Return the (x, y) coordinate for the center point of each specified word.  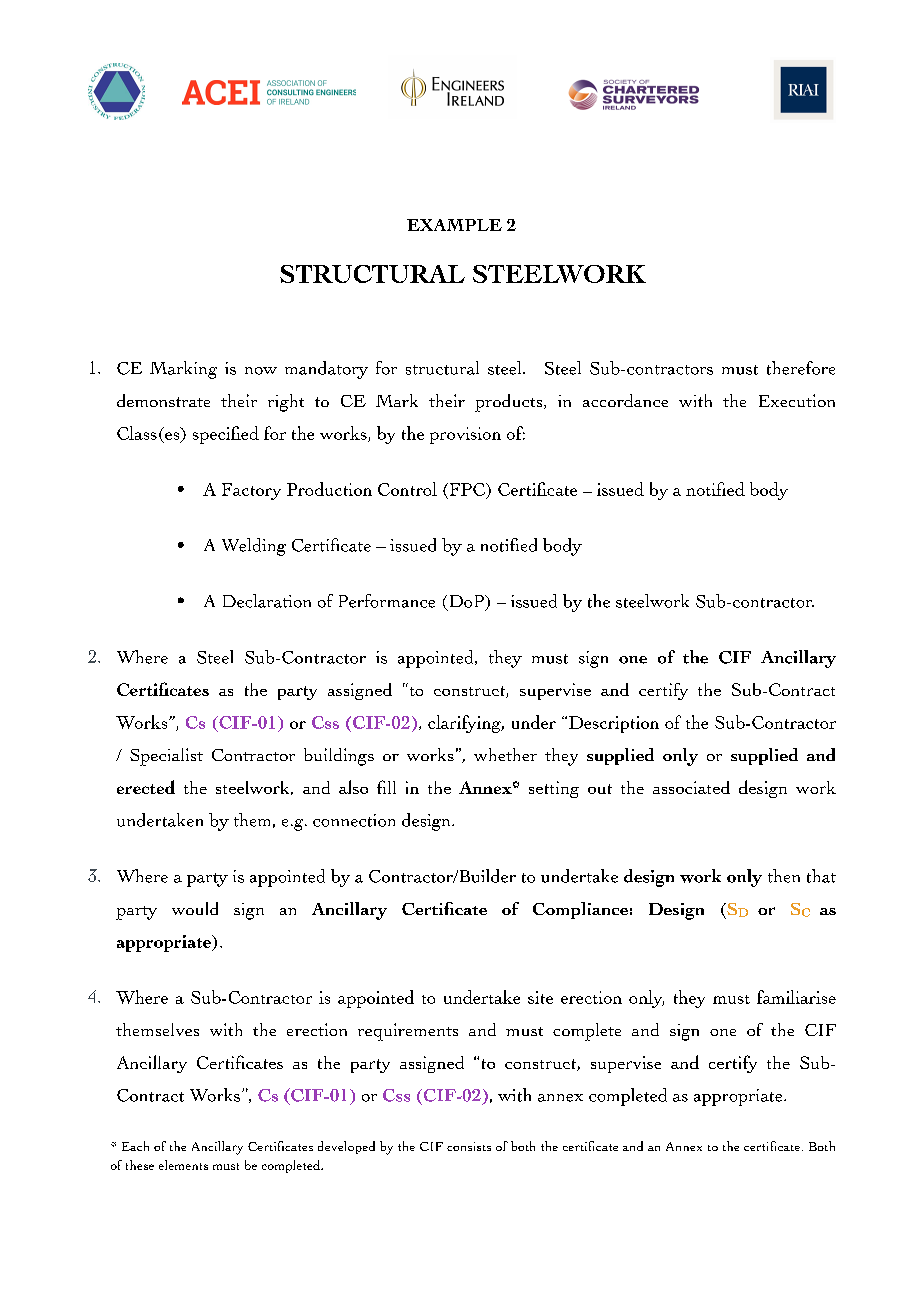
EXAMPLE (454, 225)
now (261, 371)
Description (614, 724)
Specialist (166, 757)
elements (183, 1165)
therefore (801, 368)
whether (505, 754)
